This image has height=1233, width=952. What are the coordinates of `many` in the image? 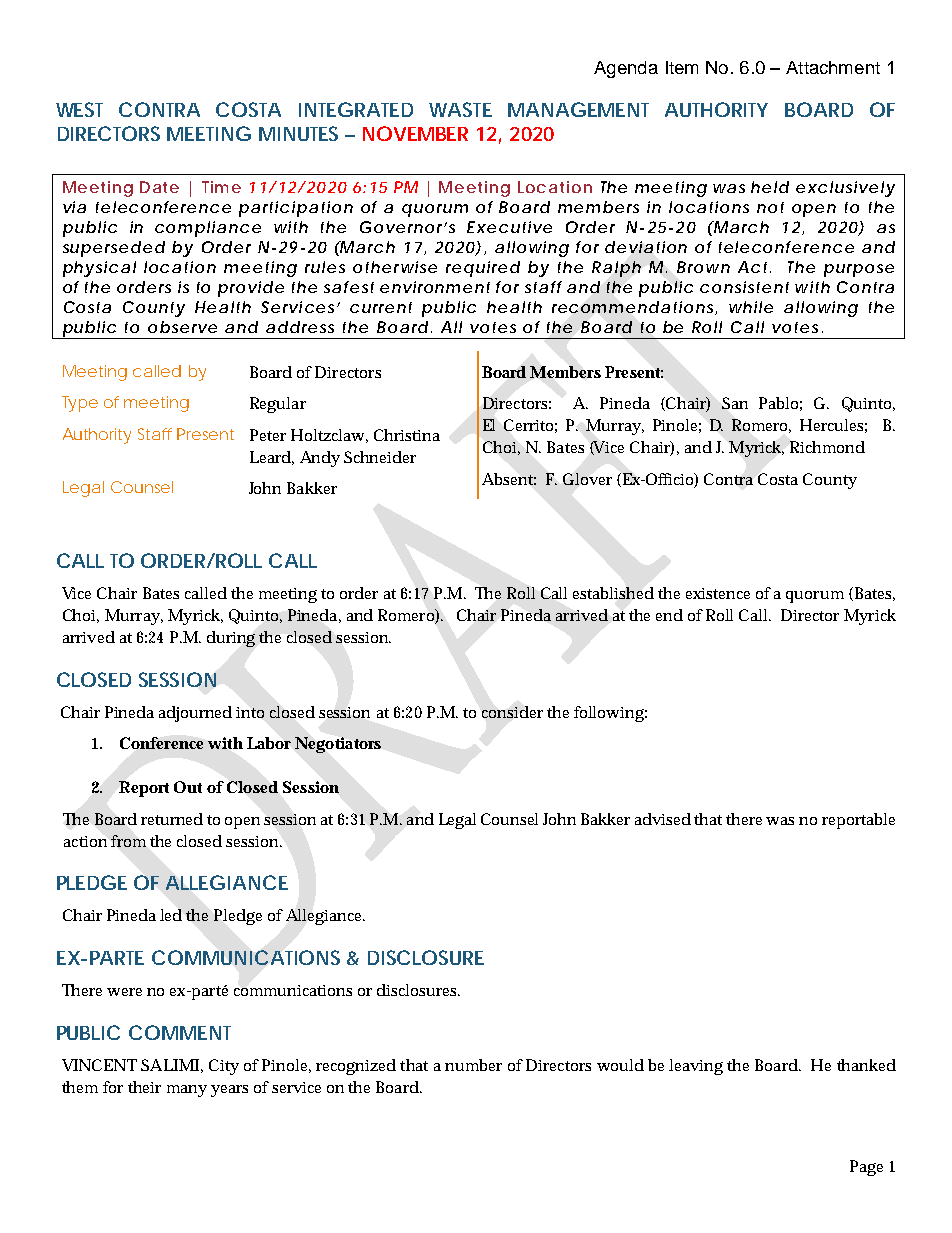 It's located at (187, 1091).
